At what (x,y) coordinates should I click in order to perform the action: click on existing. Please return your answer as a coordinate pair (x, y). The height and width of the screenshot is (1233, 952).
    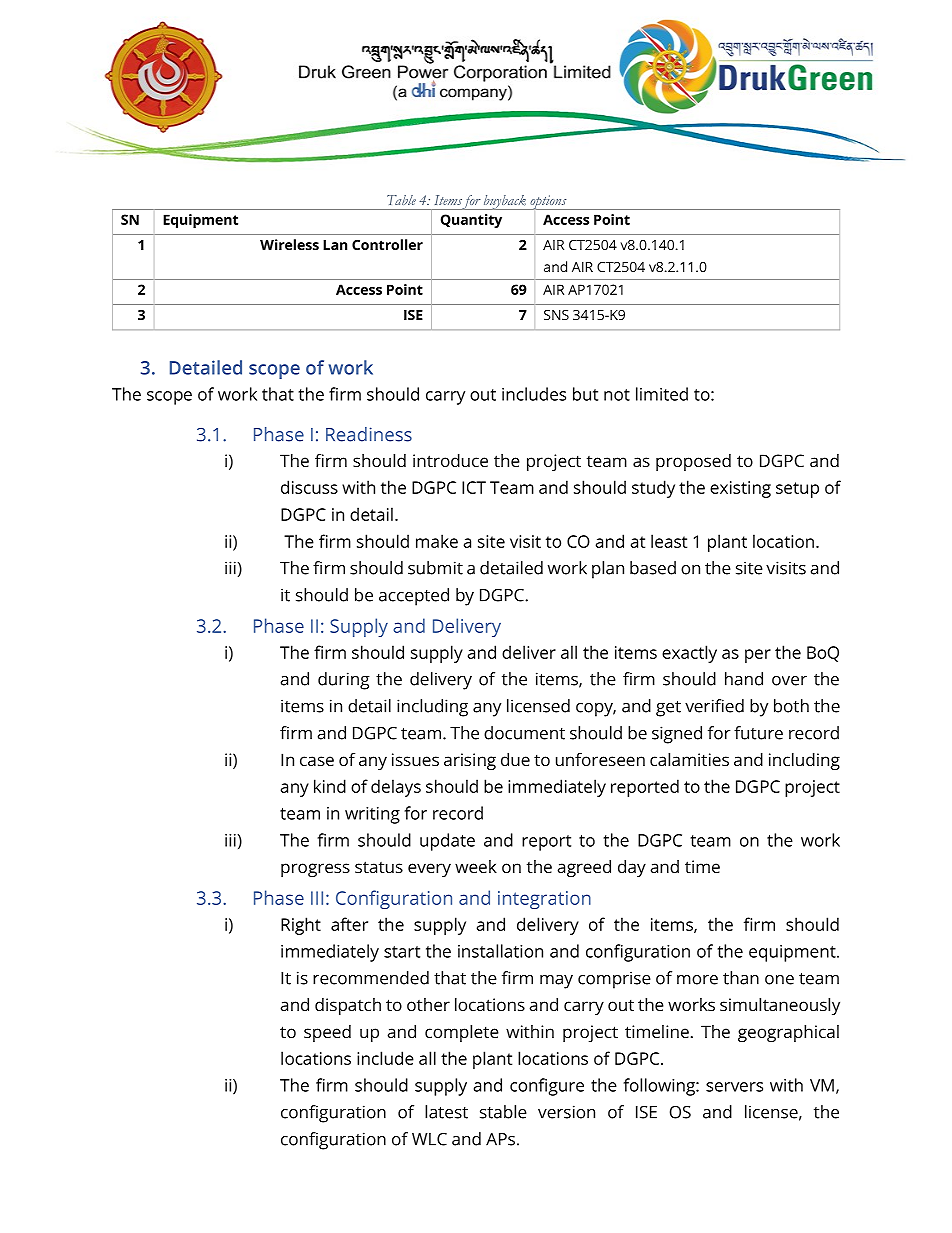
    Looking at the image, I should click on (740, 489).
